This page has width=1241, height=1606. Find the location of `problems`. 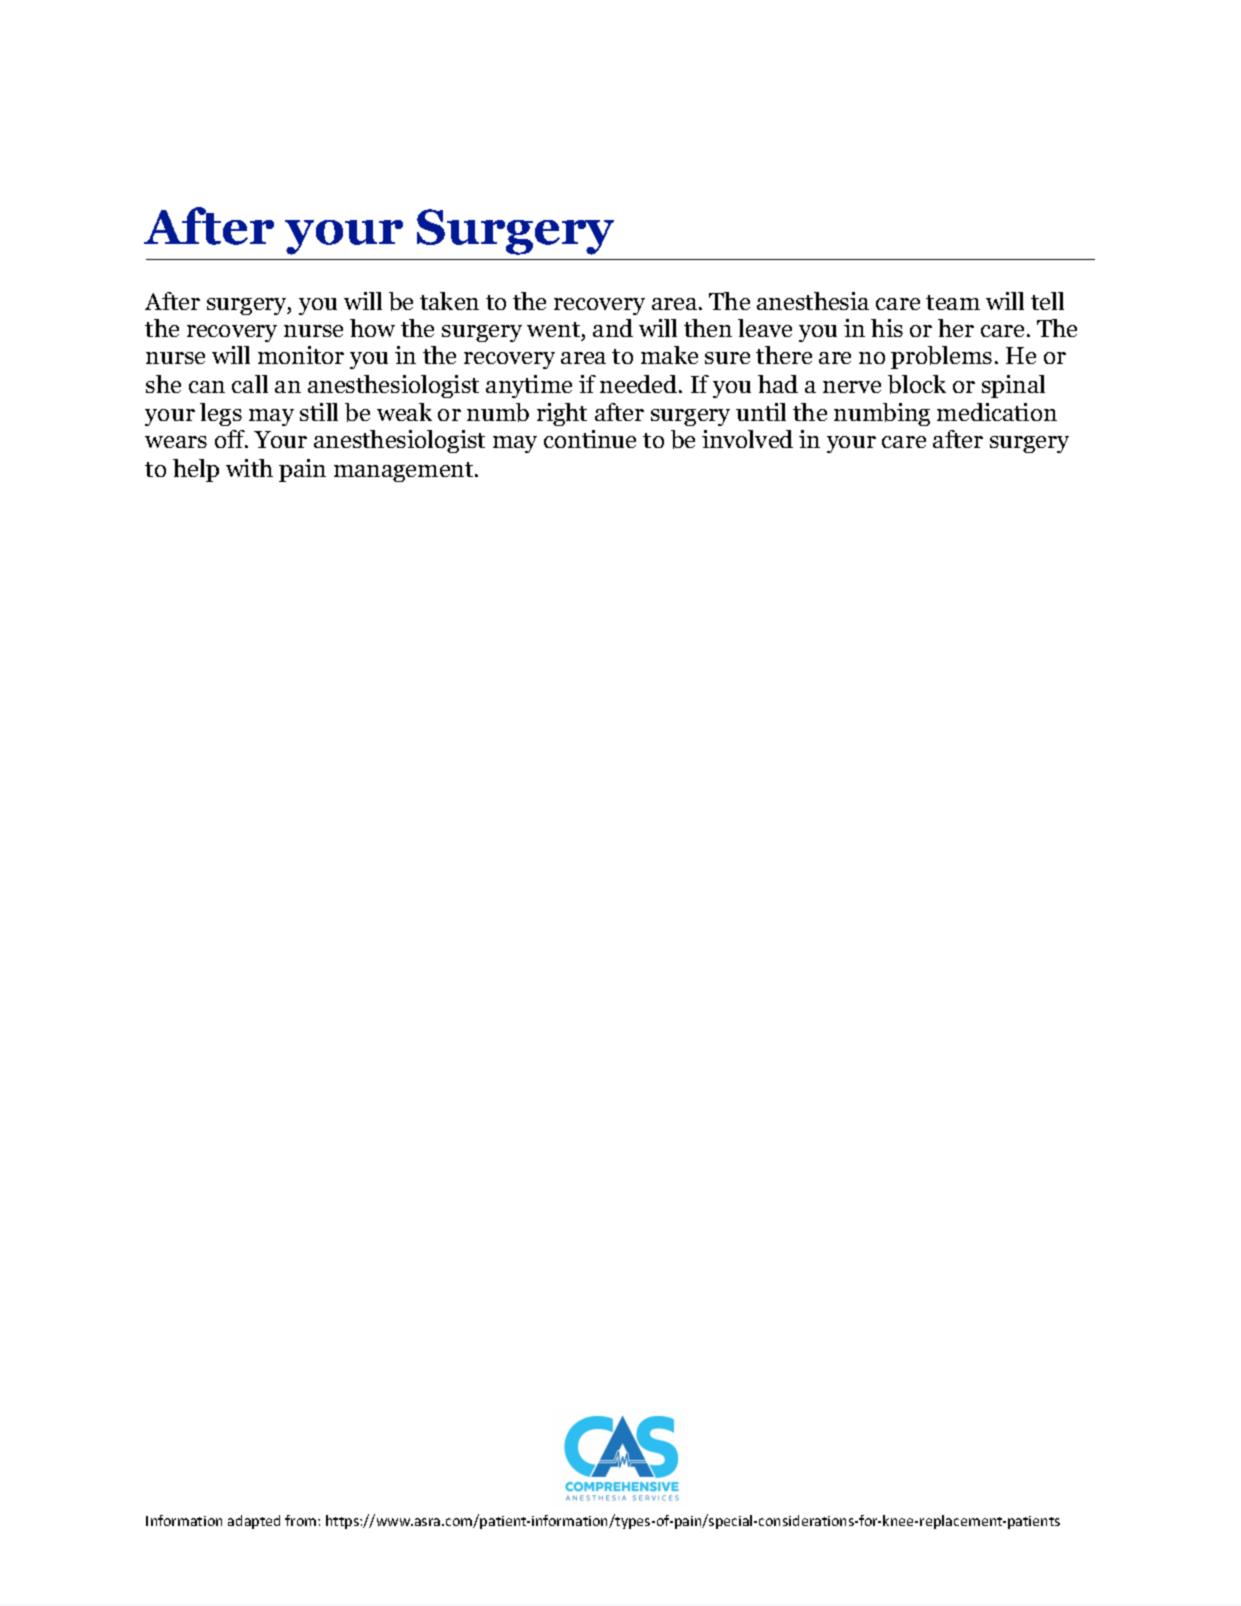

problems is located at coordinates (941, 357).
